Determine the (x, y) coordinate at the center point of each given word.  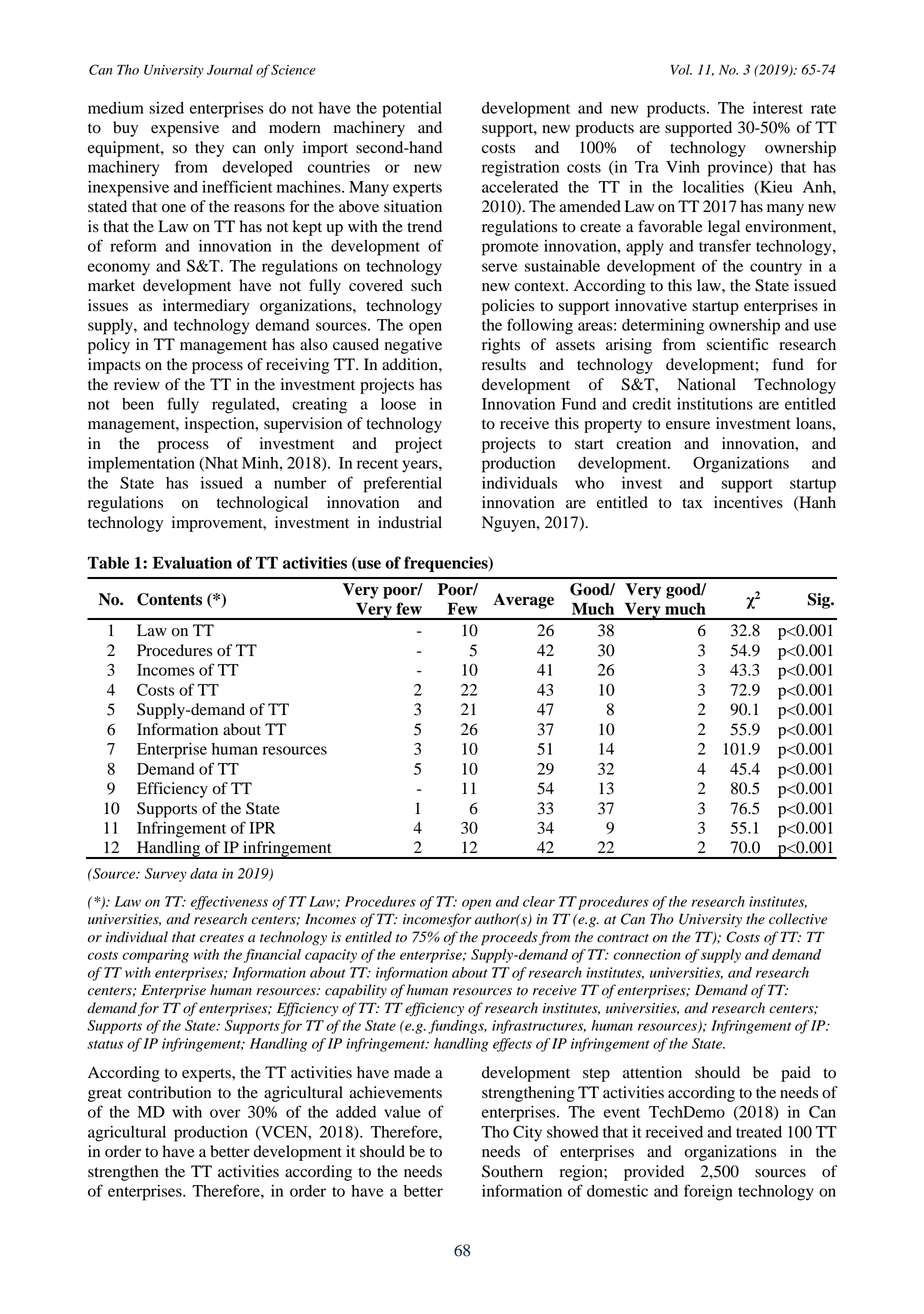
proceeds (509, 938)
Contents (169, 599)
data (203, 873)
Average (523, 601)
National (706, 384)
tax (692, 503)
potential (412, 109)
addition (411, 364)
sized (166, 108)
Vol (681, 69)
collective (798, 919)
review (137, 384)
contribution (169, 1092)
